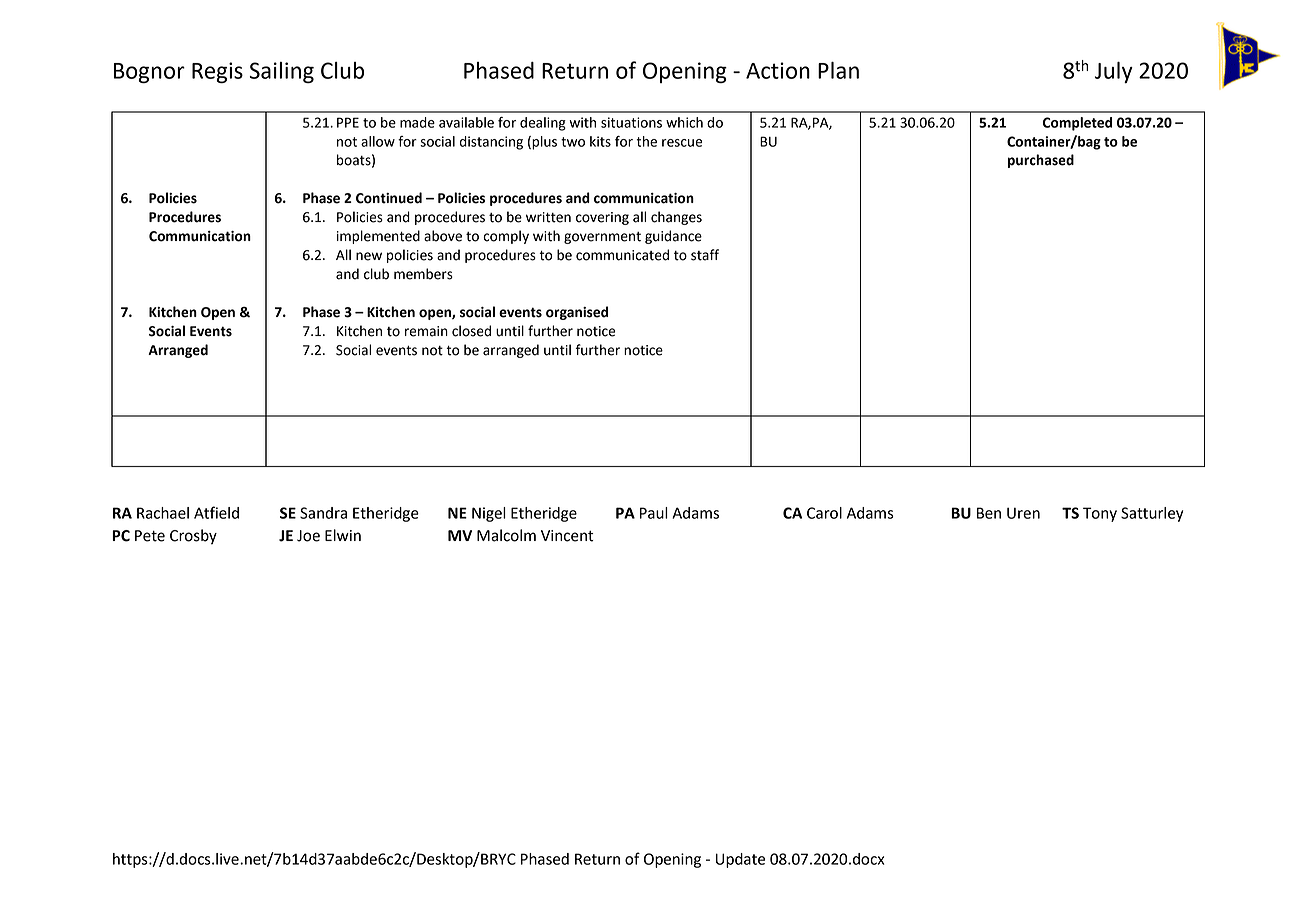  I want to click on Sailing, so click(281, 72).
